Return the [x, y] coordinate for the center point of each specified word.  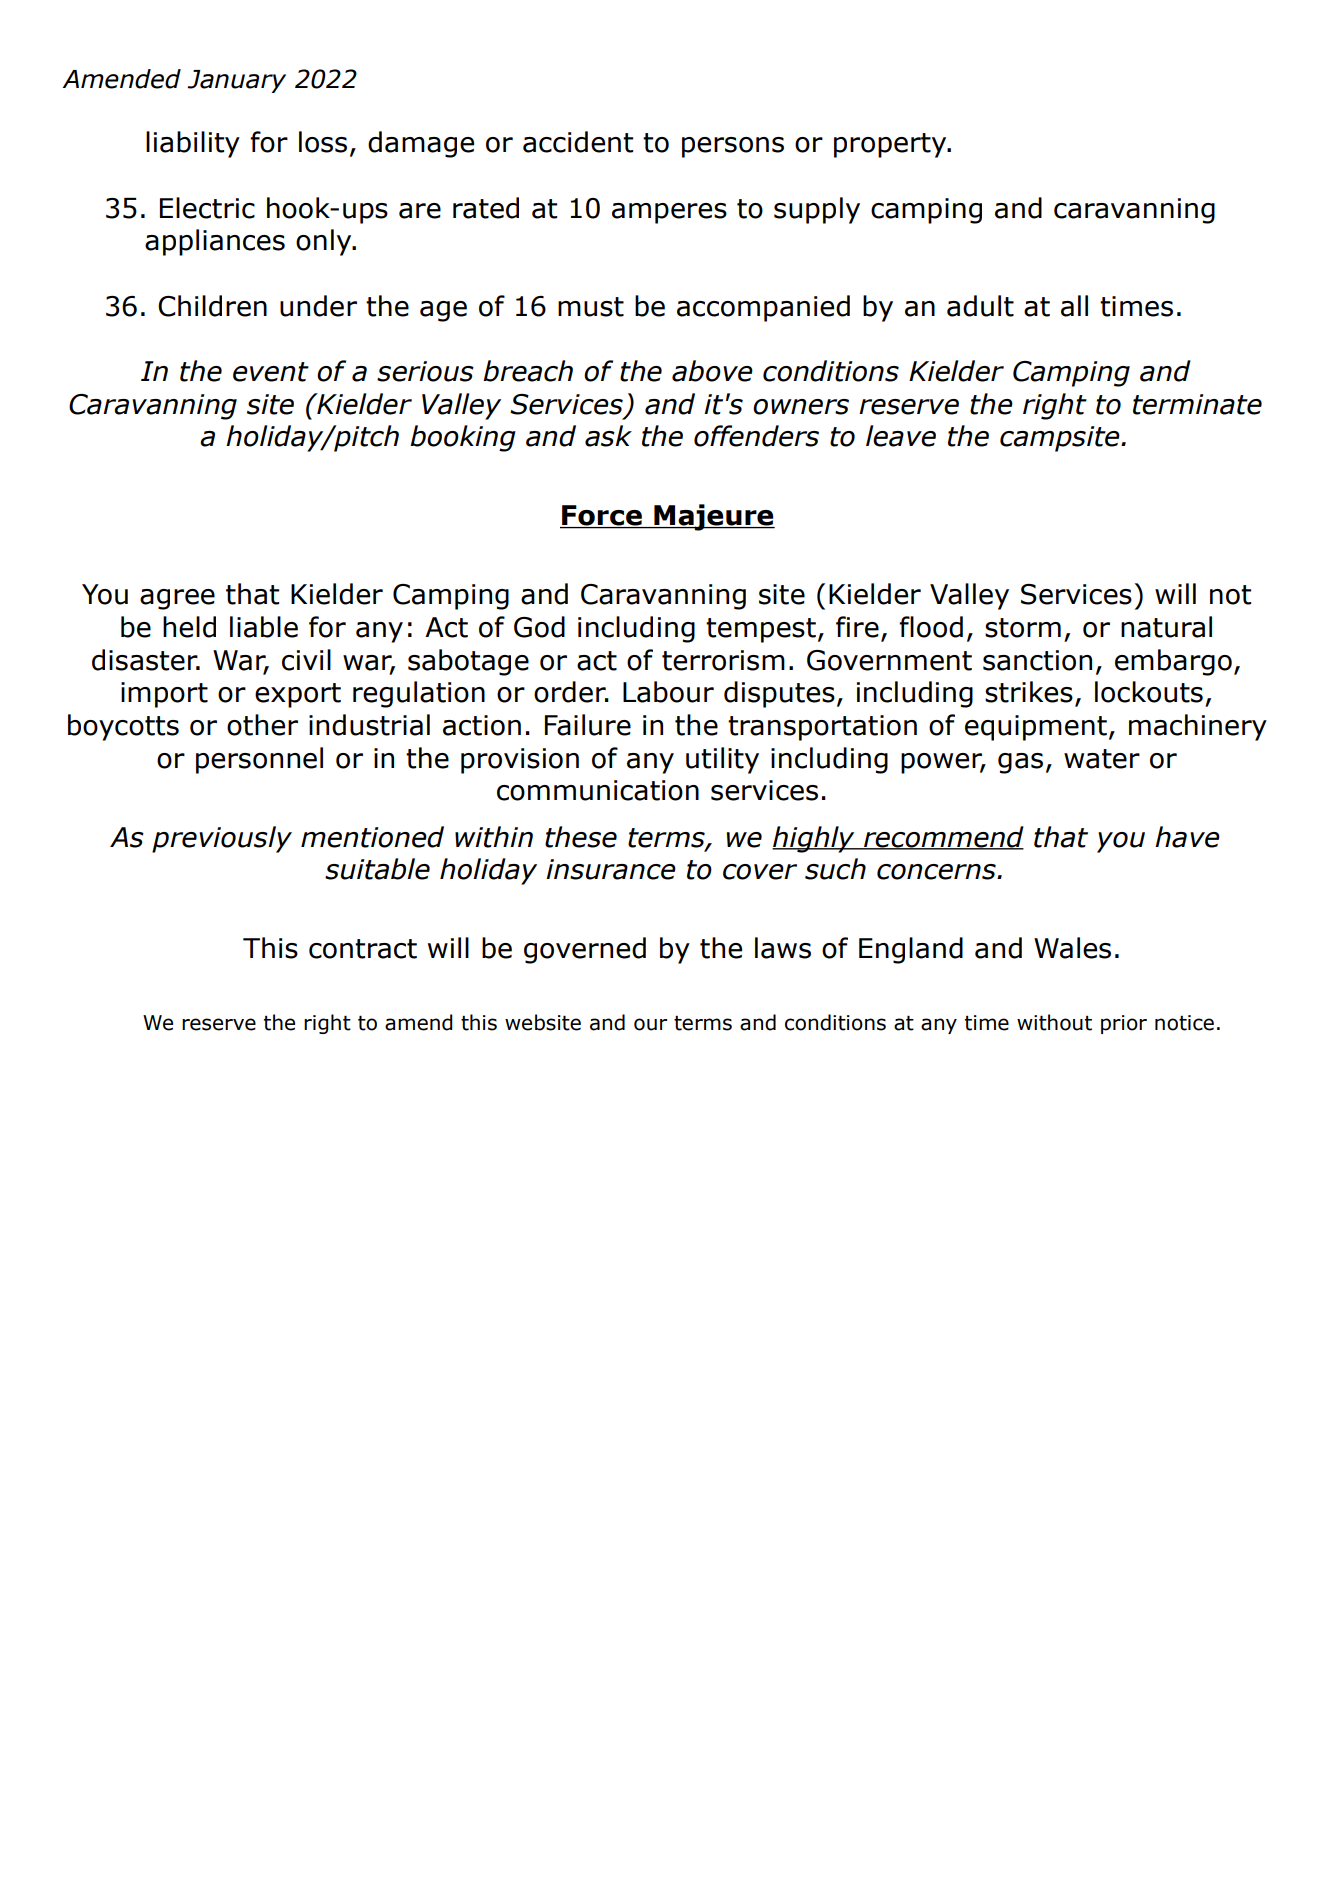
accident [578, 142]
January [236, 81]
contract [363, 949]
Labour [668, 692]
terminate [1197, 404]
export [298, 695]
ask [608, 436]
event [271, 372]
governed [585, 950]
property [891, 145]
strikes [1029, 692]
